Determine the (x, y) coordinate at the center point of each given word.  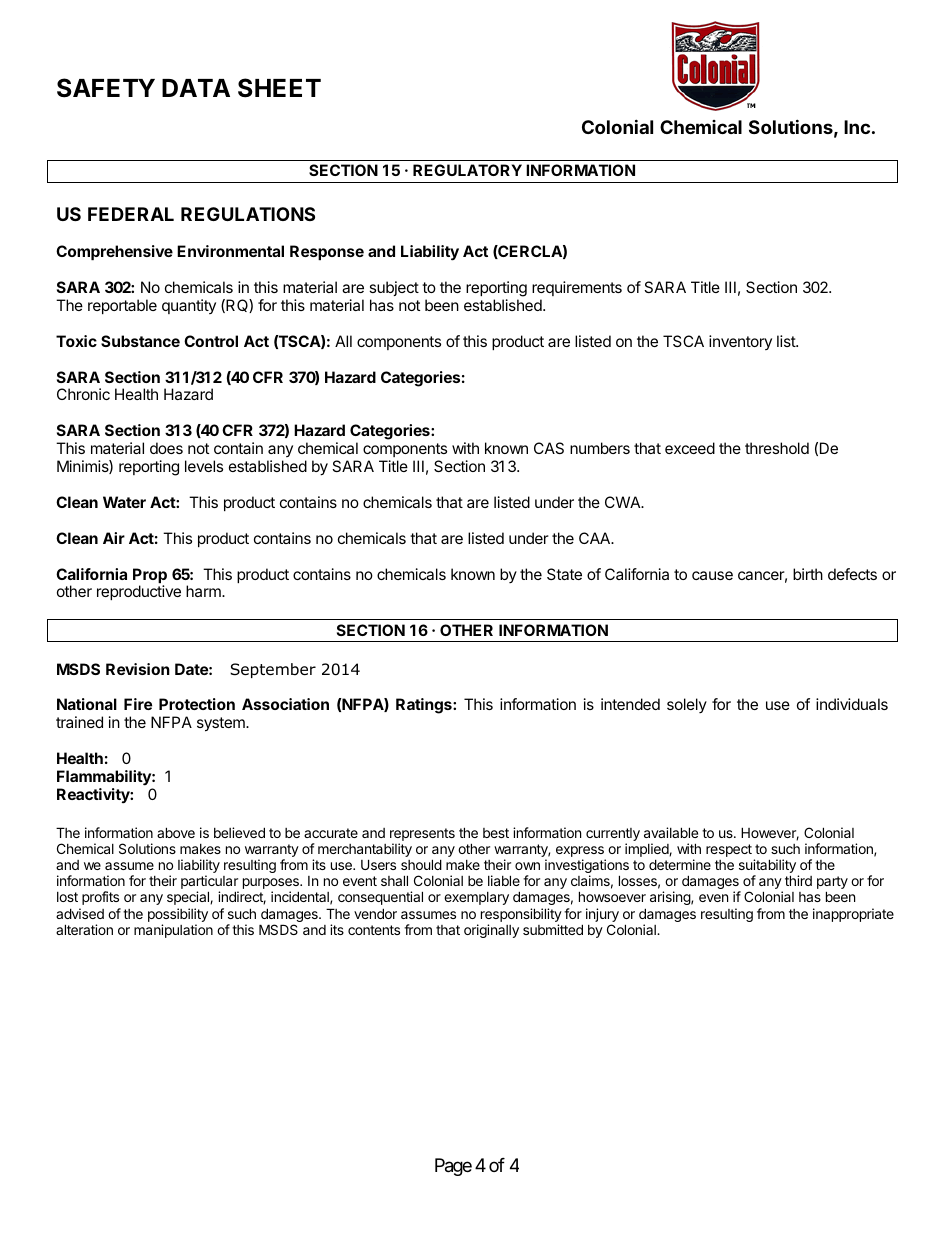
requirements (577, 288)
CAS (549, 448)
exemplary (476, 898)
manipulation (173, 931)
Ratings (425, 706)
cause (712, 575)
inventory (740, 342)
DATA (196, 88)
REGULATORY (467, 170)
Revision (138, 669)
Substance (140, 341)
